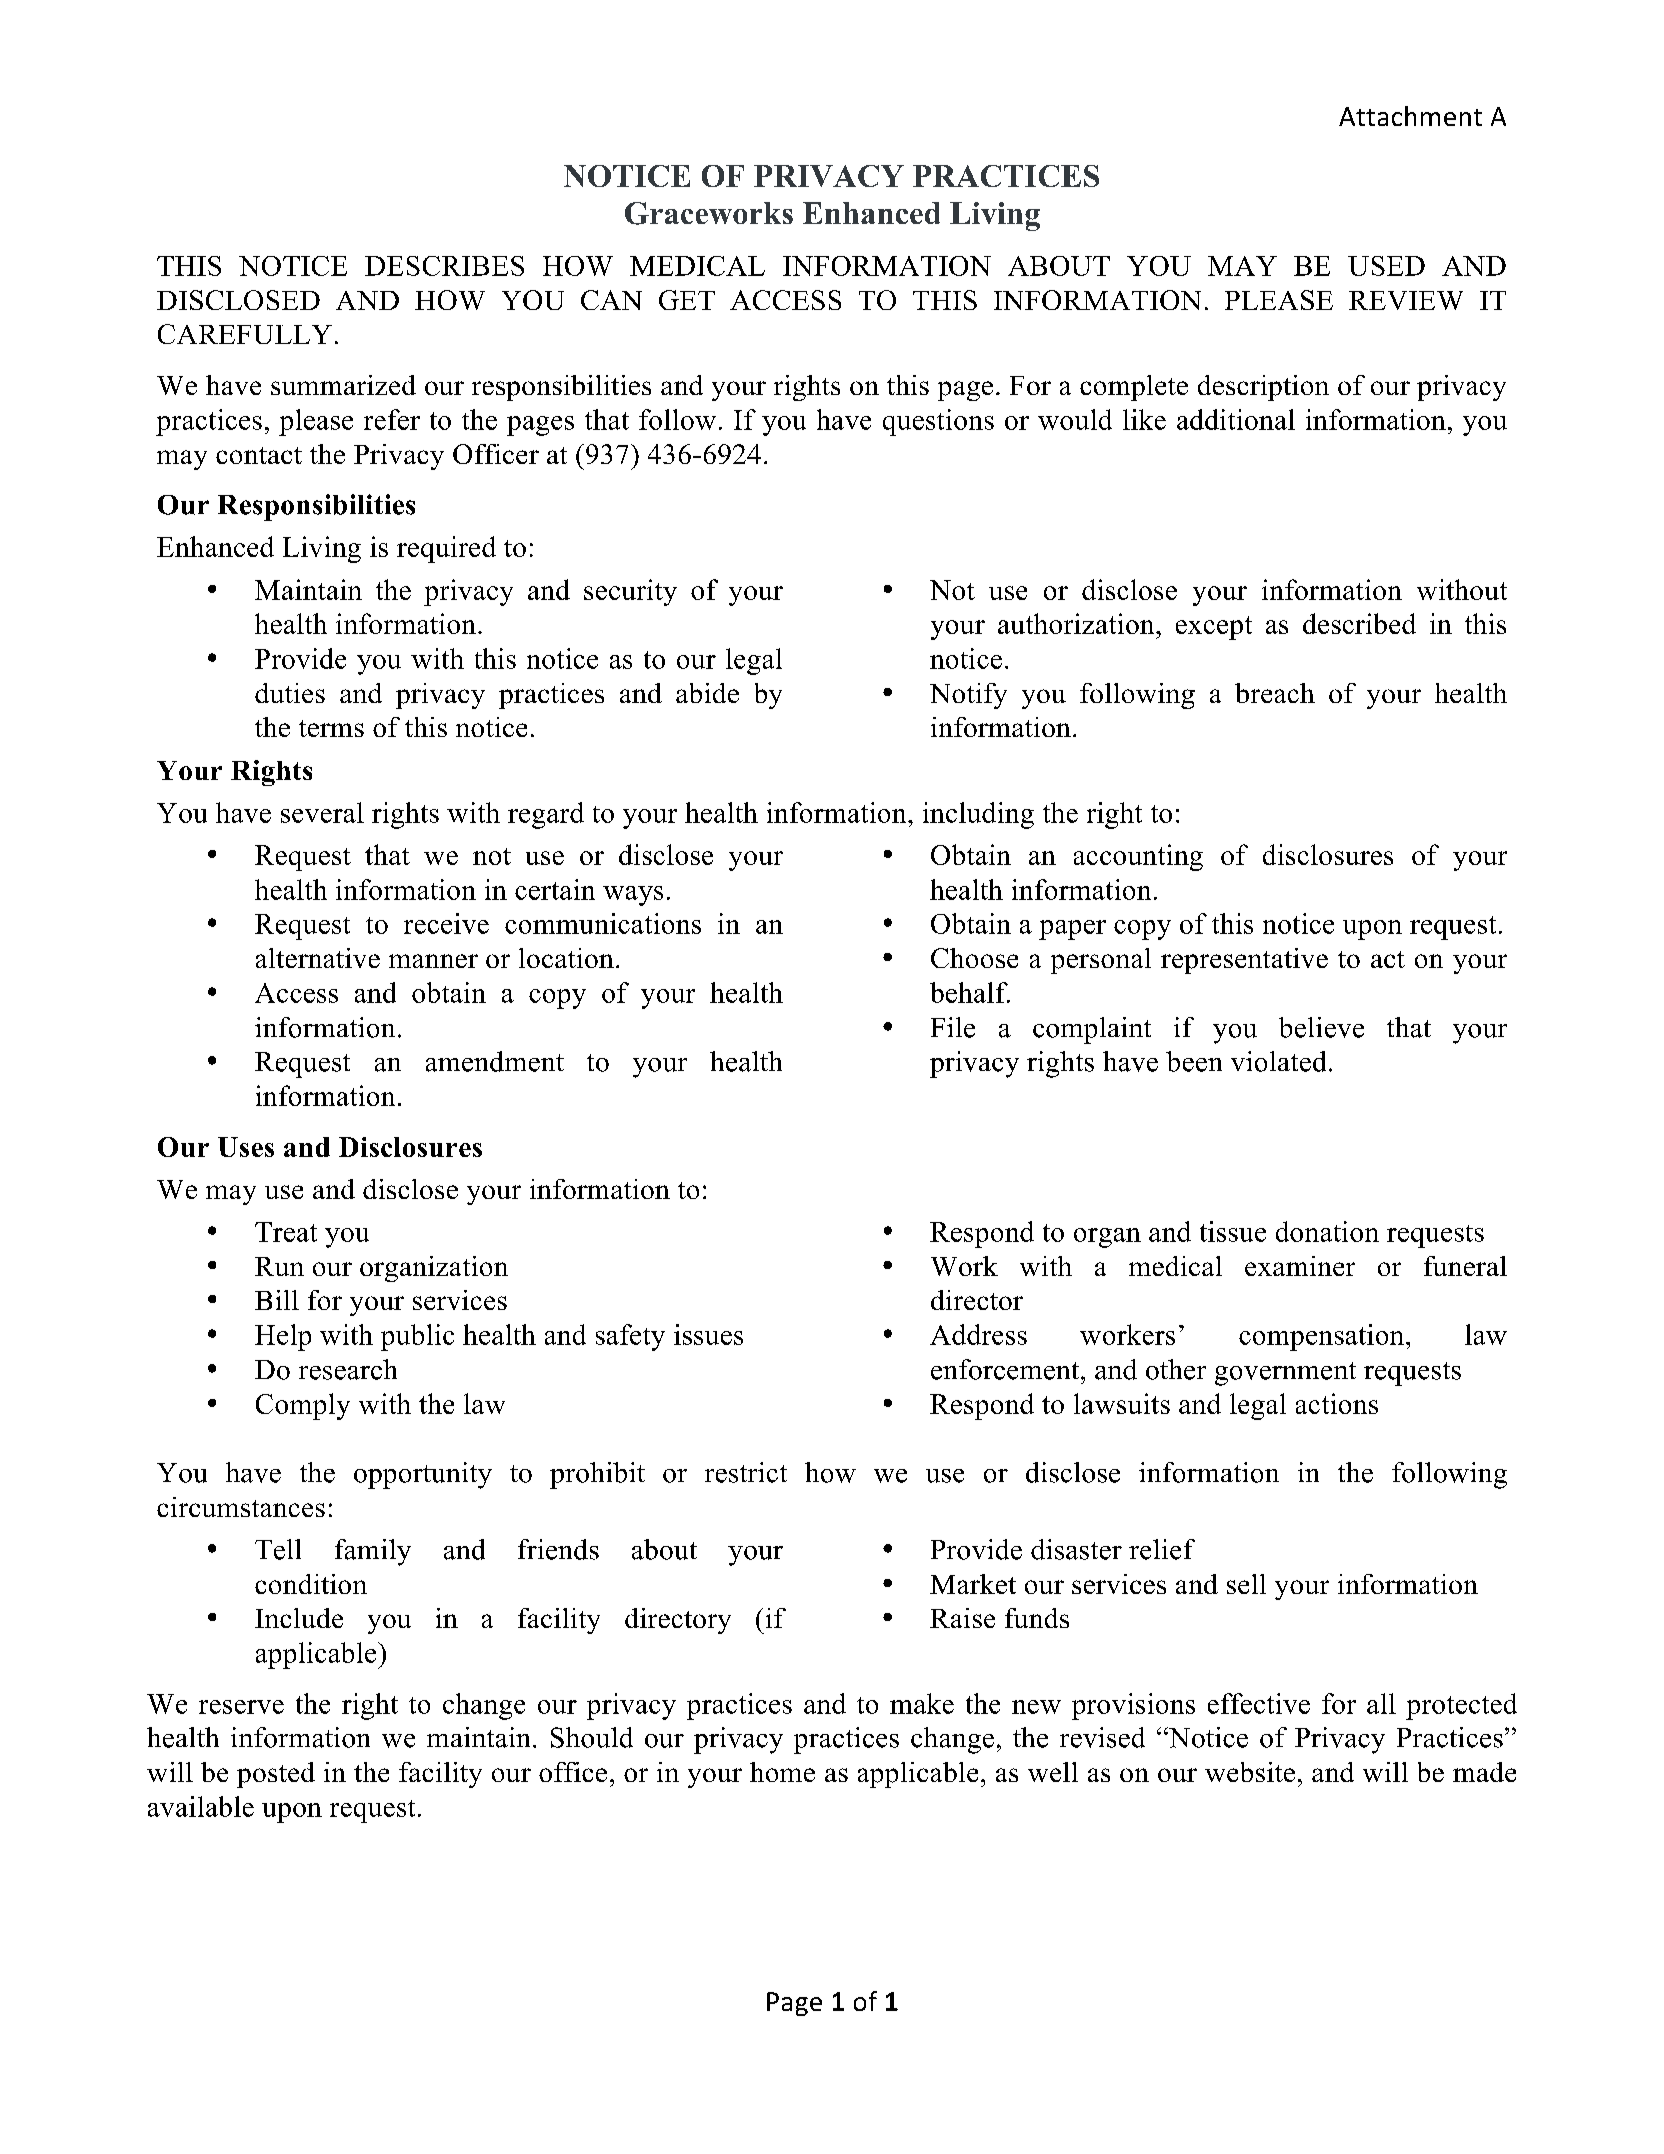 The width and height of the screenshot is (1664, 2154). Describe the element at coordinates (348, 1369) in the screenshot. I see `research` at that location.
